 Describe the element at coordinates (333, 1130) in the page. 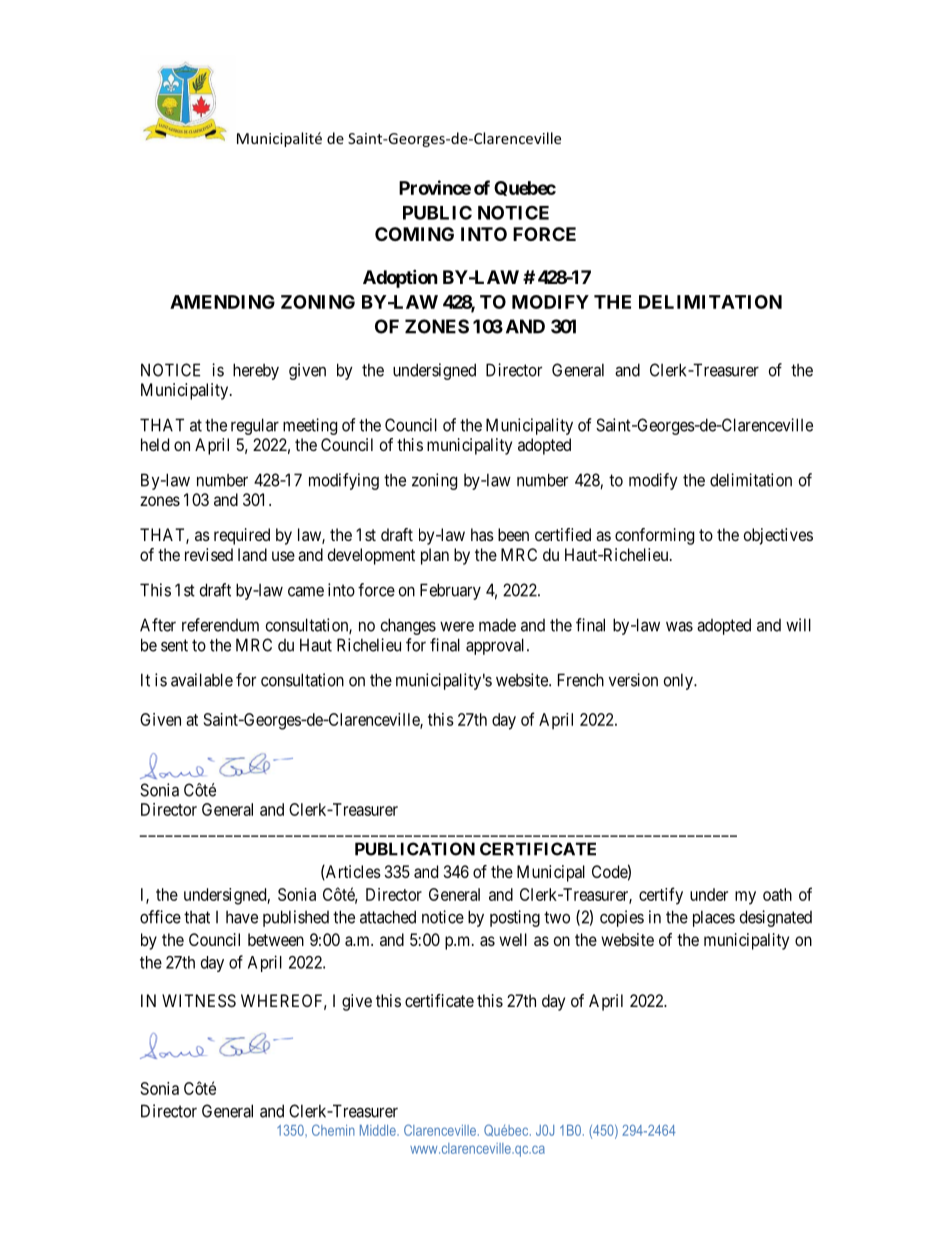

I see `Chemin` at that location.
